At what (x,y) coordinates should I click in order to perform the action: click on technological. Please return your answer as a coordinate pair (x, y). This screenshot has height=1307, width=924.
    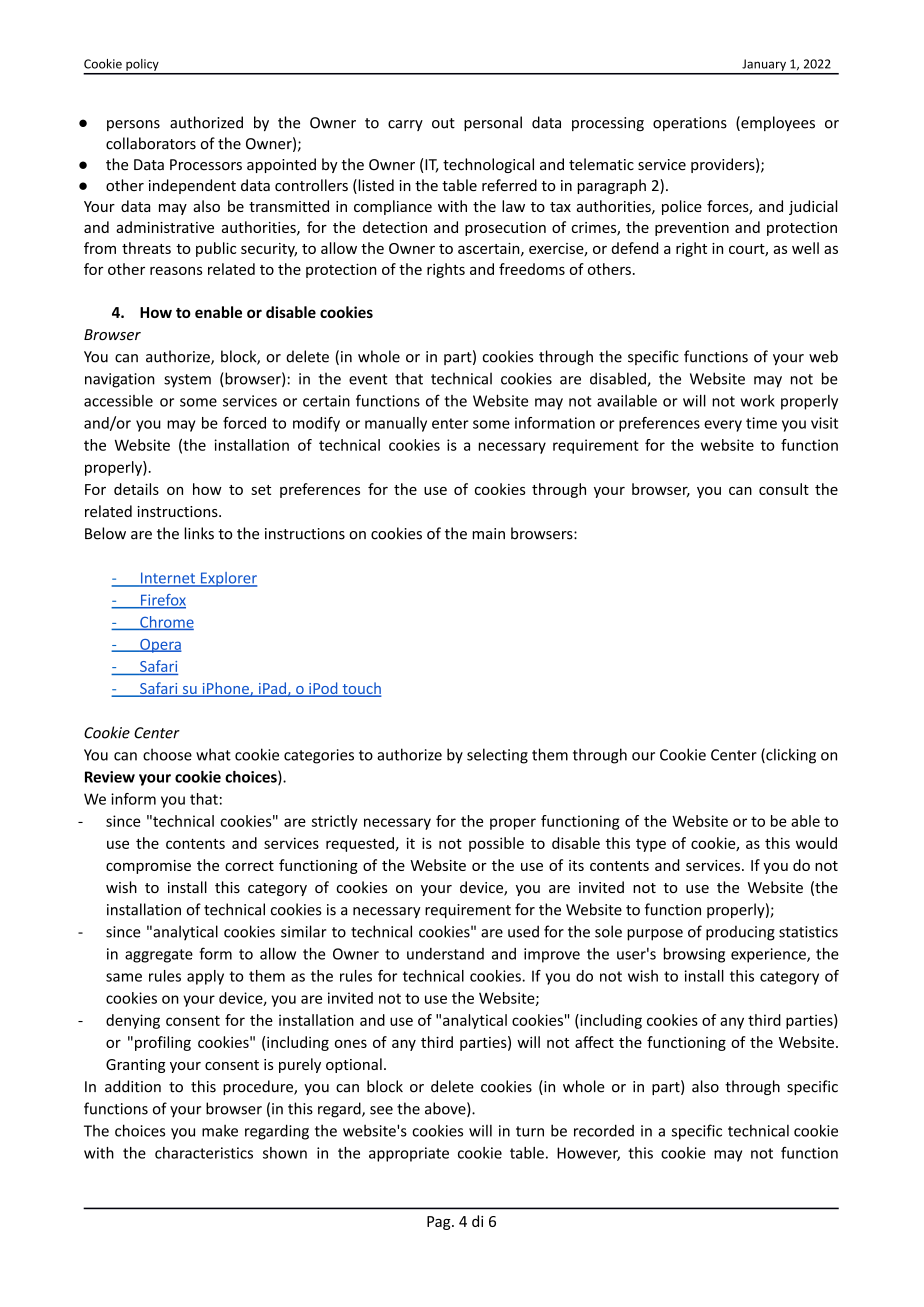
    Looking at the image, I should click on (488, 165).
